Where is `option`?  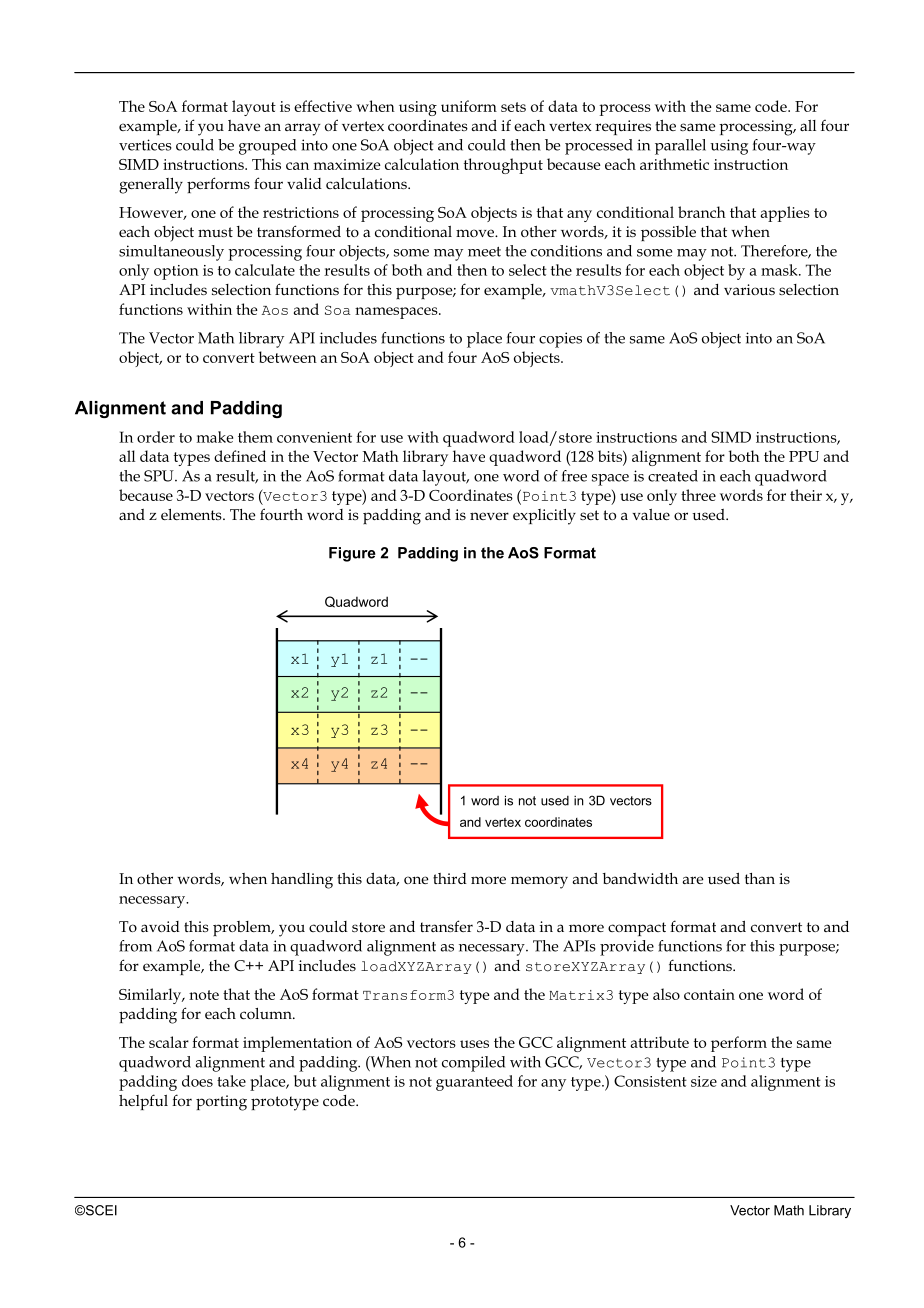 option is located at coordinates (176, 272).
